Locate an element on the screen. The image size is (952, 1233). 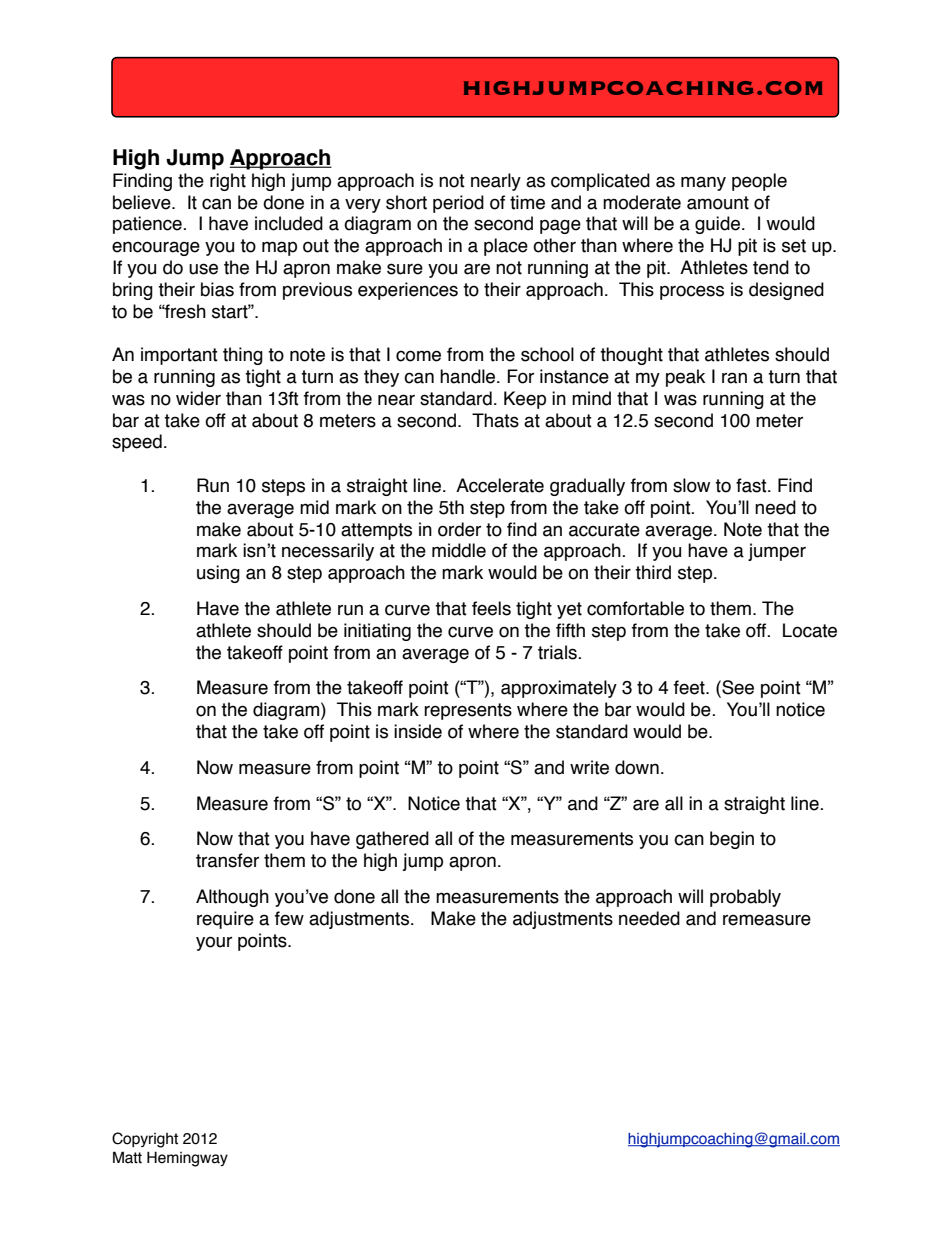
feet is located at coordinates (690, 687).
